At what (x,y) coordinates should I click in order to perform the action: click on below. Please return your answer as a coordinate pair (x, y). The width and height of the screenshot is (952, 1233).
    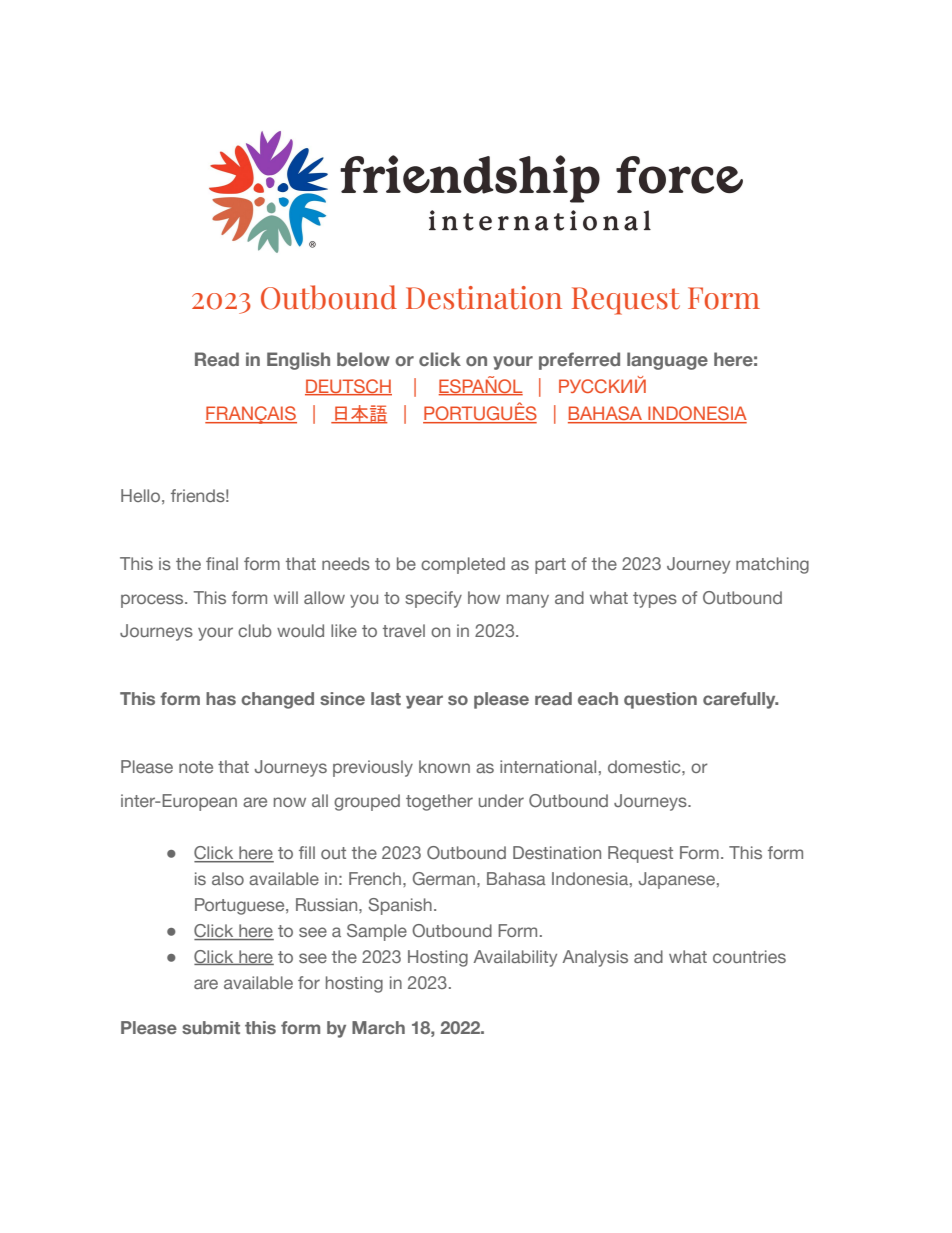
    Looking at the image, I should click on (363, 359).
